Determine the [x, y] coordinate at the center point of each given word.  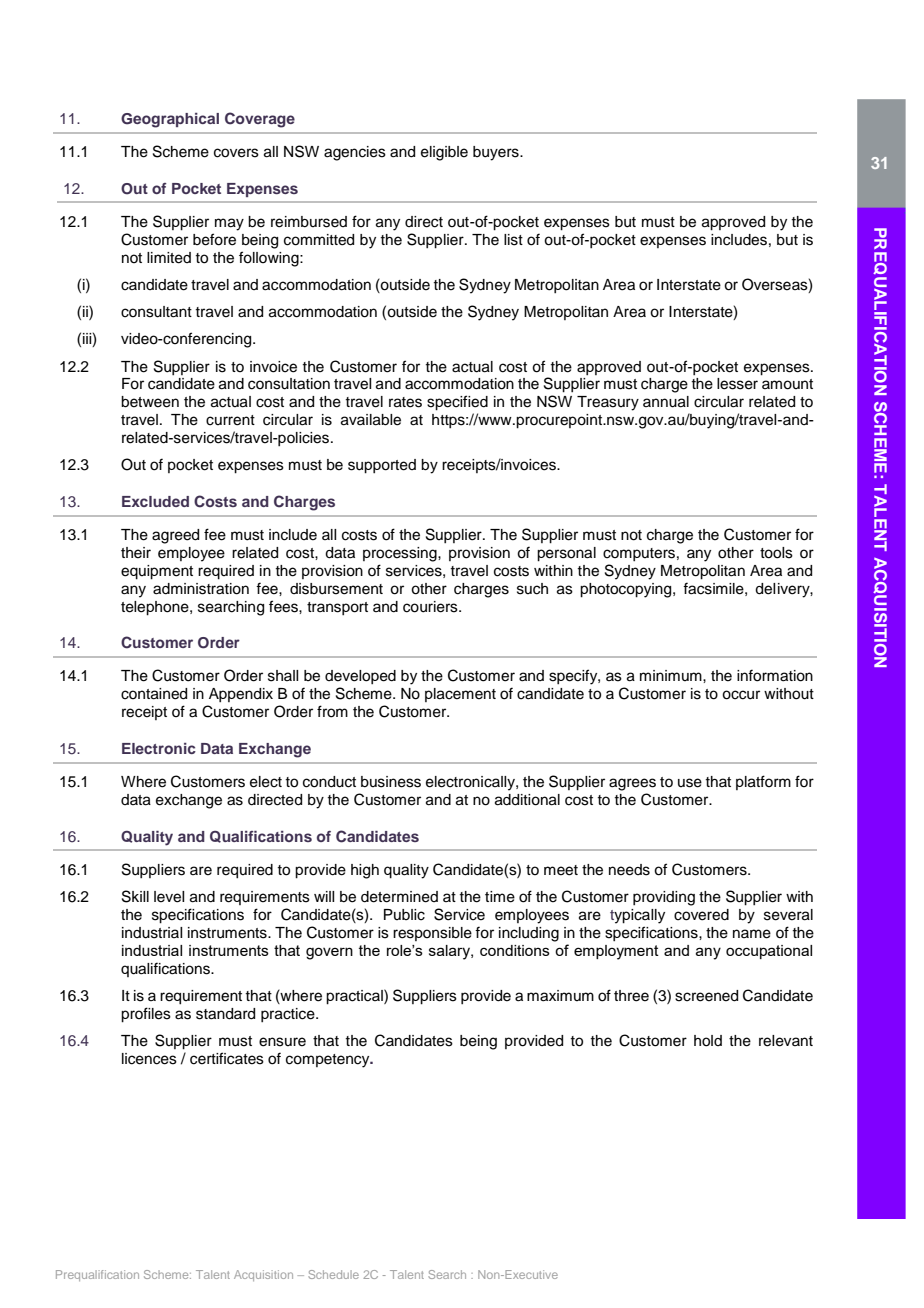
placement [460, 695]
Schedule [333, 1274]
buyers [497, 153]
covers [236, 153]
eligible [444, 153]
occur [741, 695]
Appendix [241, 695]
